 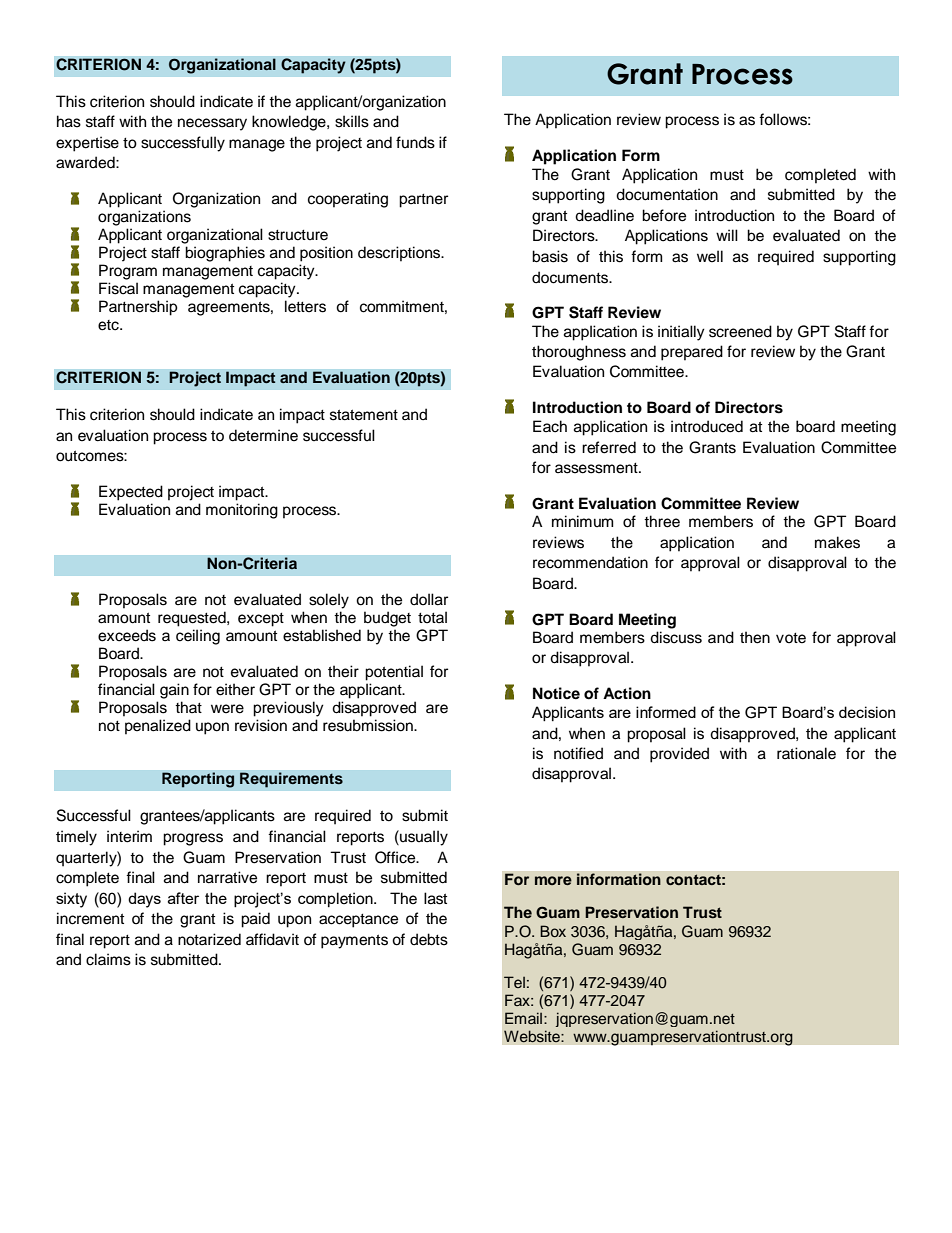 I want to click on determine, so click(x=263, y=435).
